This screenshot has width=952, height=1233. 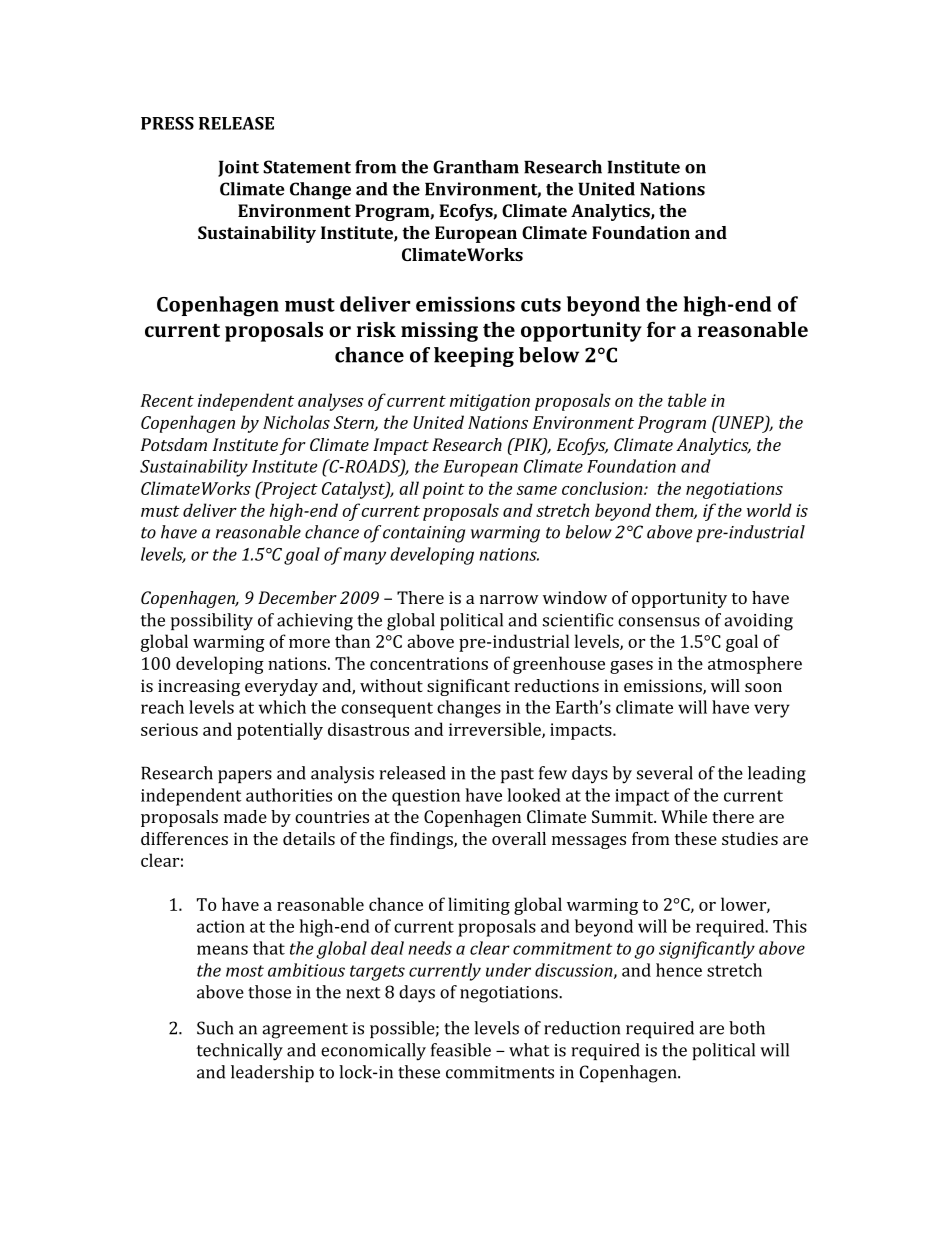 I want to click on Joint, so click(x=238, y=168).
